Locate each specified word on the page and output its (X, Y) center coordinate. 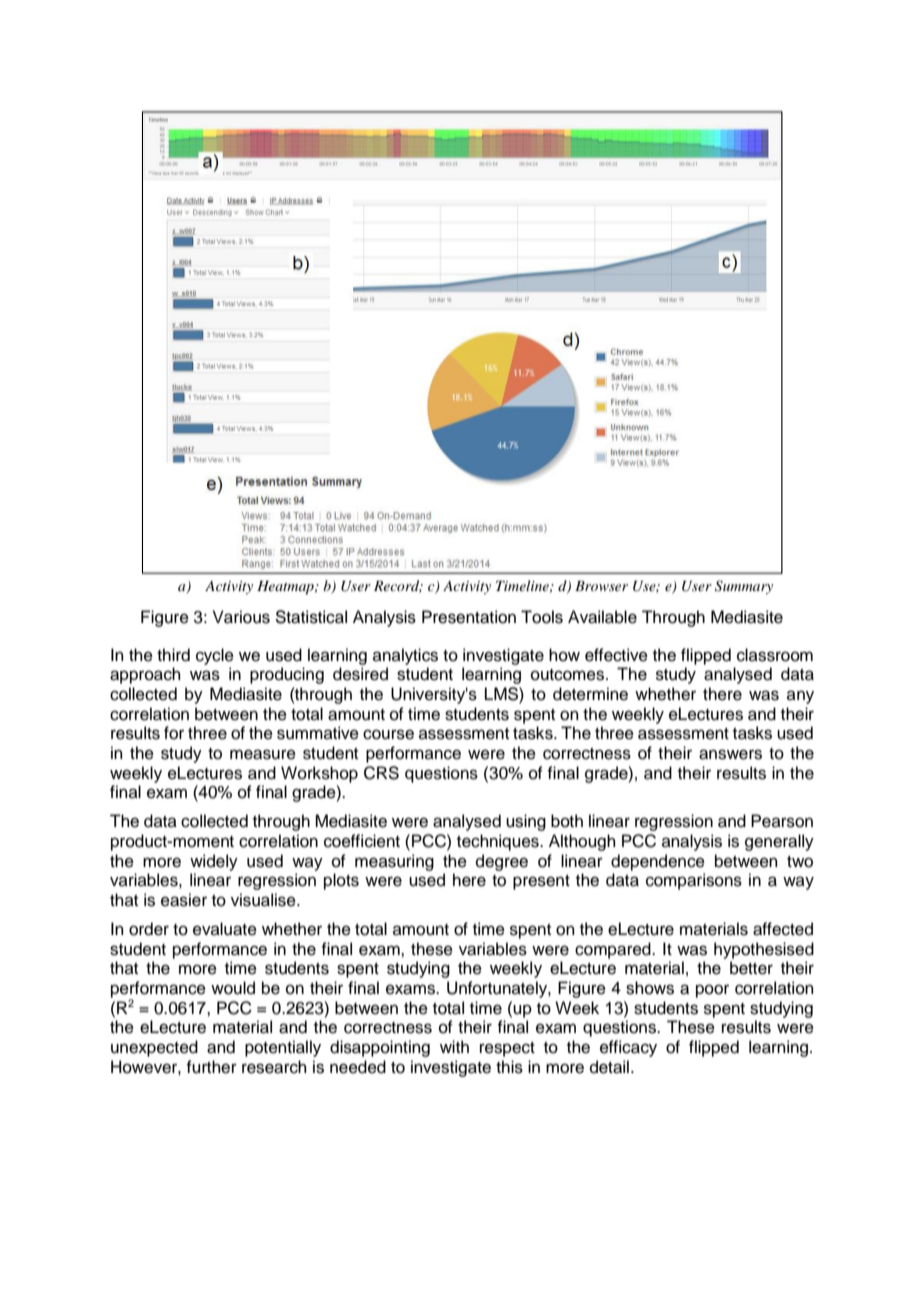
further (211, 1067)
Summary (744, 587)
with (454, 1046)
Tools (542, 617)
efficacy (628, 1048)
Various (241, 617)
